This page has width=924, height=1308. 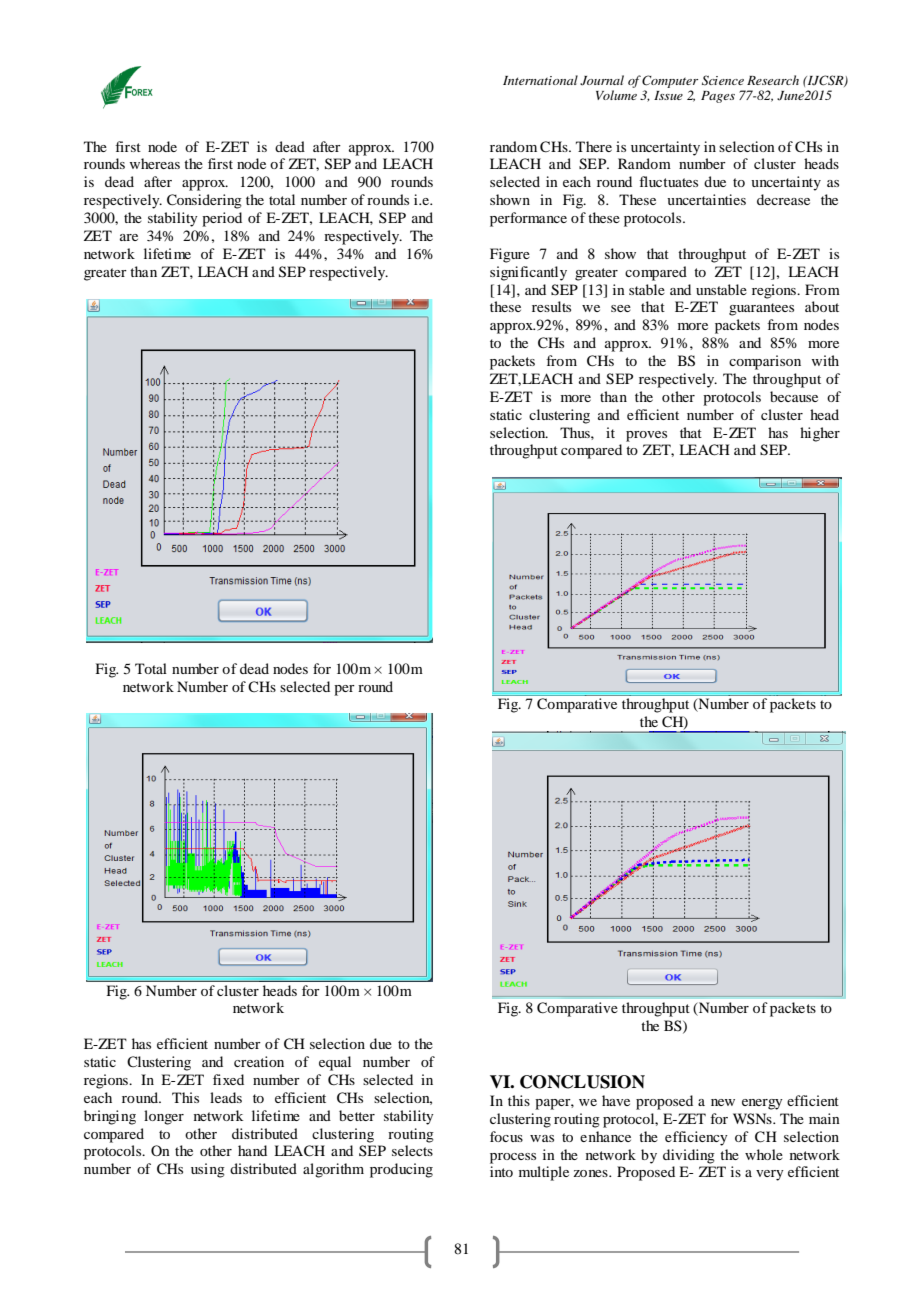 What do you see at coordinates (506, 1136) in the page?
I see `focus` at bounding box center [506, 1136].
